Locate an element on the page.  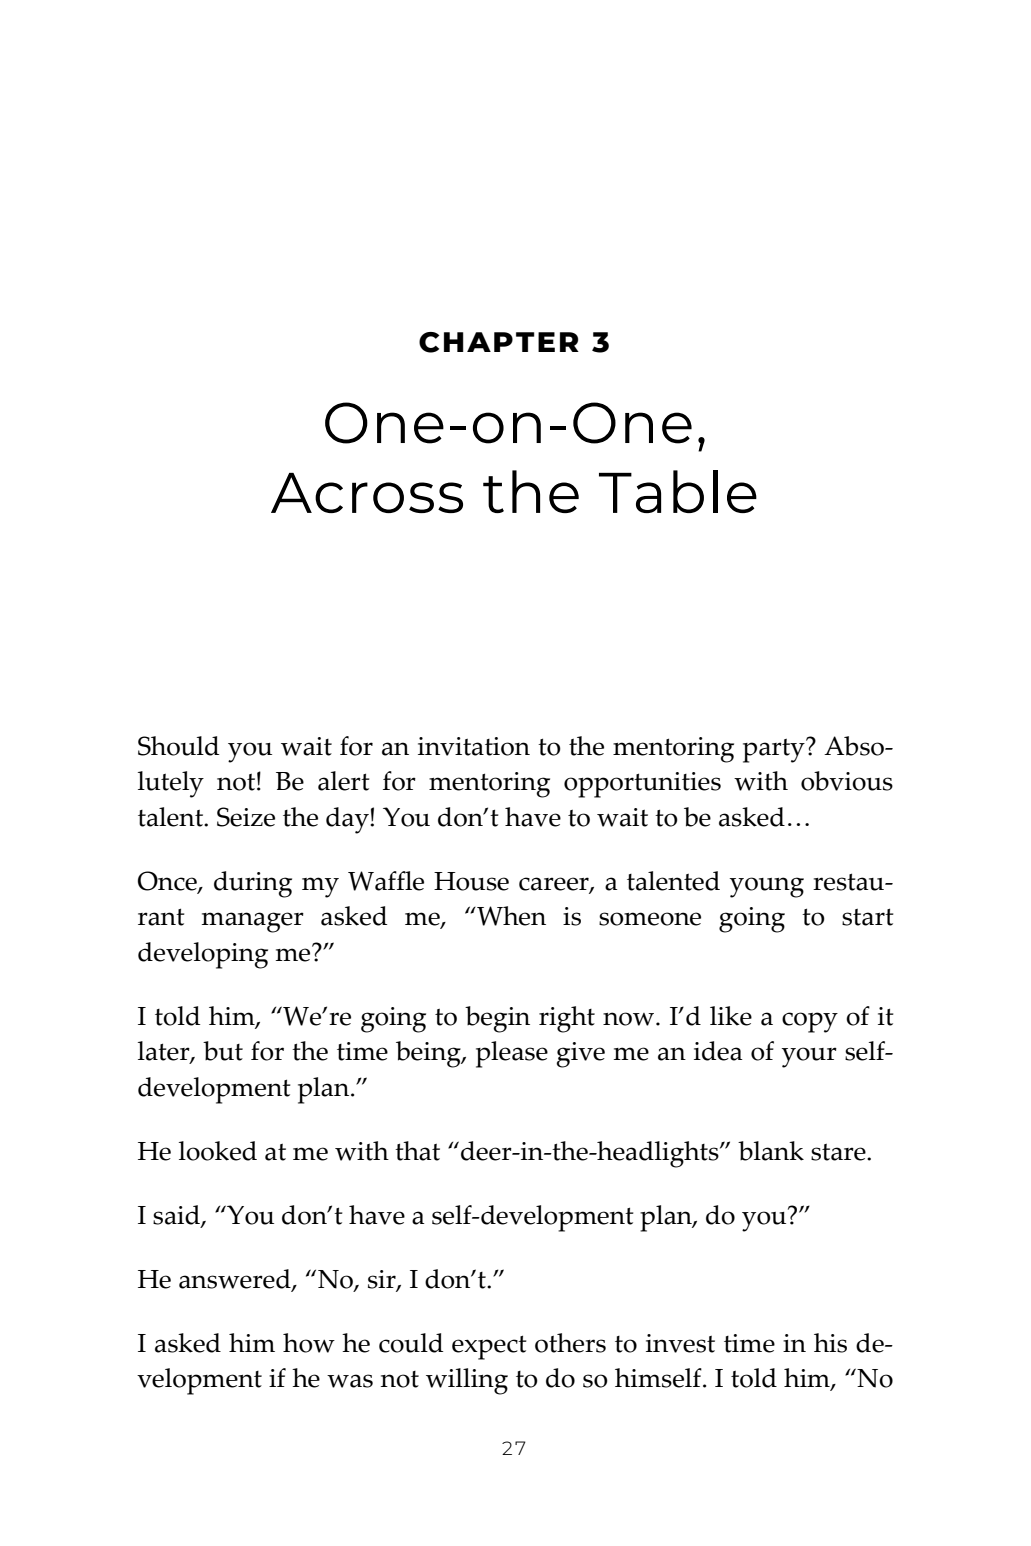
invitation is located at coordinates (474, 746).
